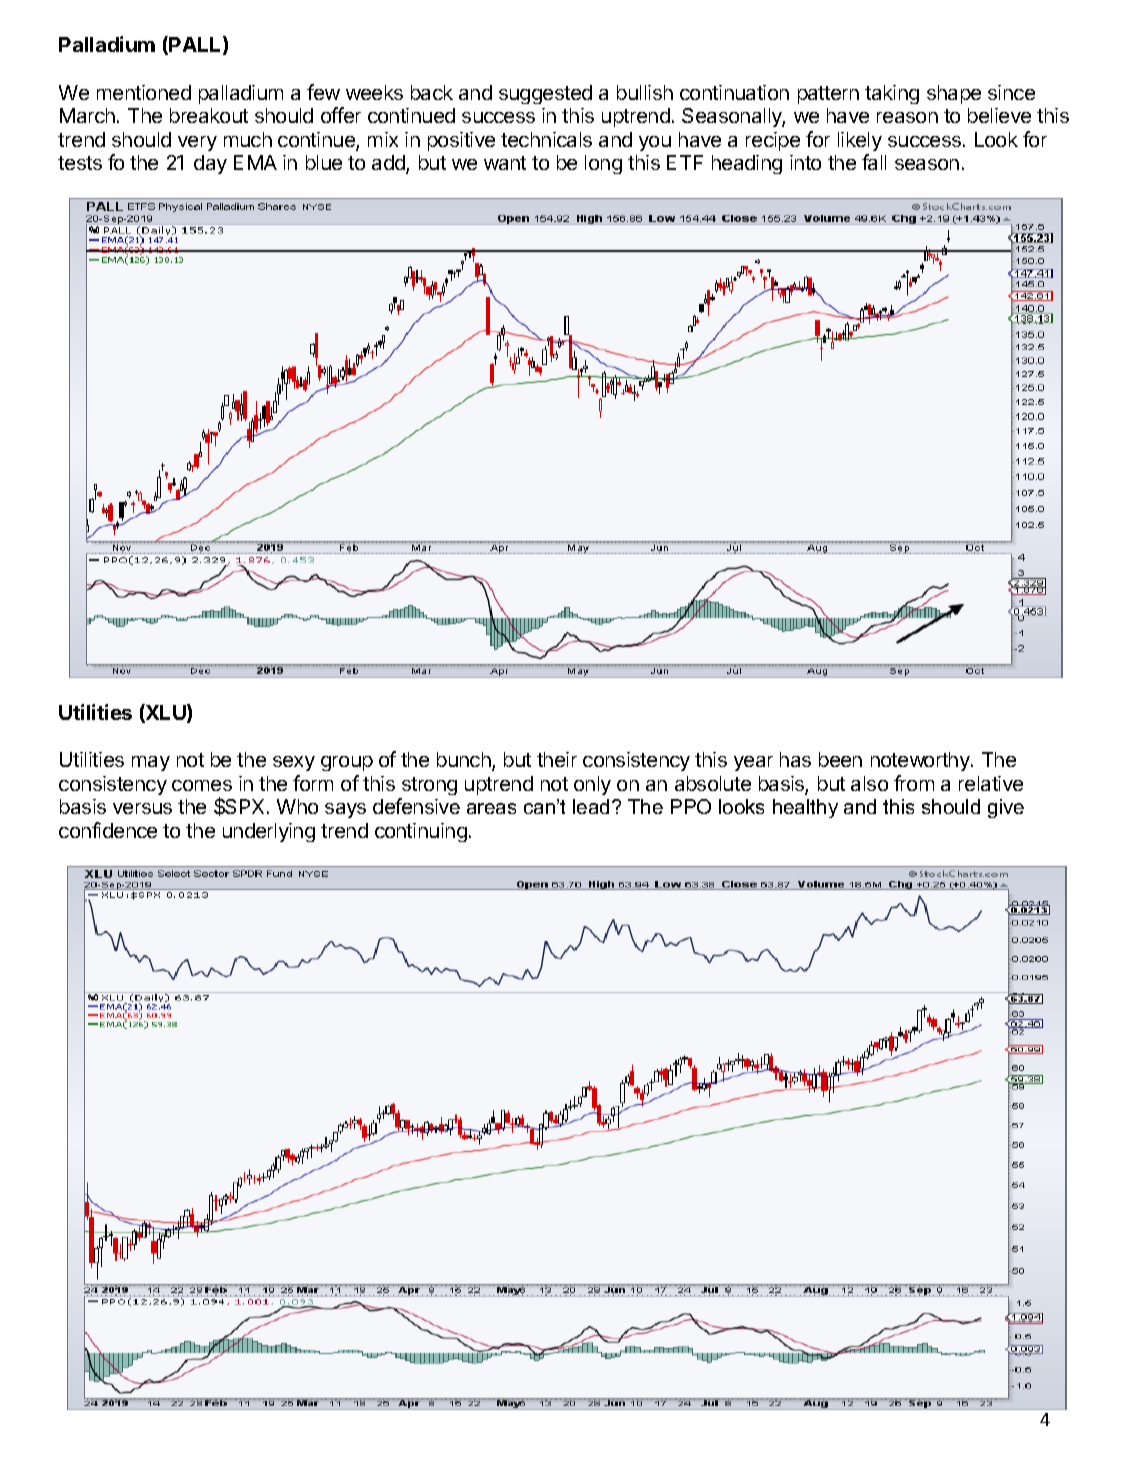 Image resolution: width=1142 pixels, height=1477 pixels. What do you see at coordinates (151, 763) in the screenshot?
I see `may` at bounding box center [151, 763].
